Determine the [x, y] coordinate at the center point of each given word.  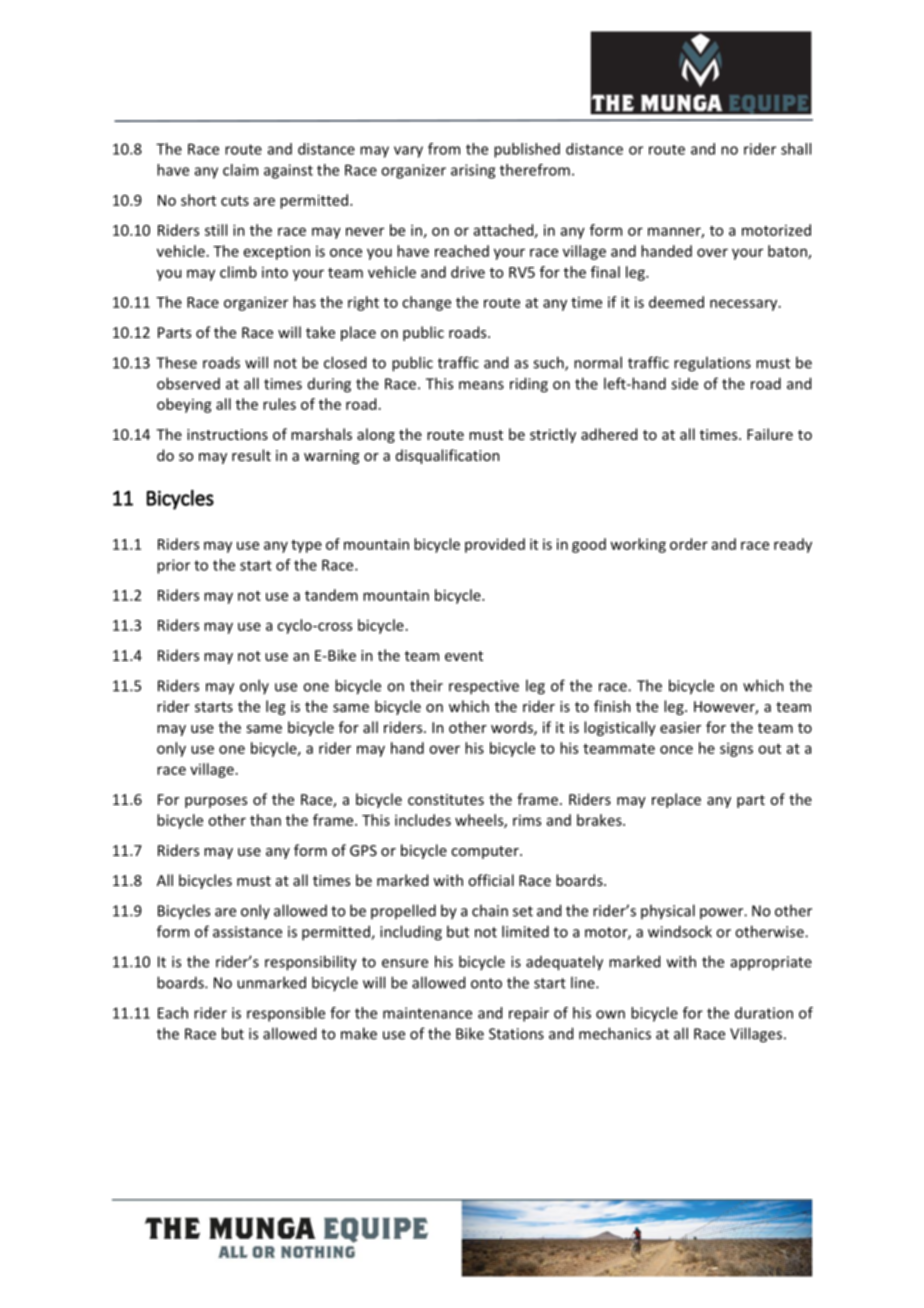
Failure [770, 434]
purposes [216, 802]
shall [796, 149]
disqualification [448, 456]
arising [473, 171]
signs [736, 749]
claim [240, 170]
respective [484, 687]
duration [764, 1013]
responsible [286, 1014]
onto [486, 983]
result [251, 455]
